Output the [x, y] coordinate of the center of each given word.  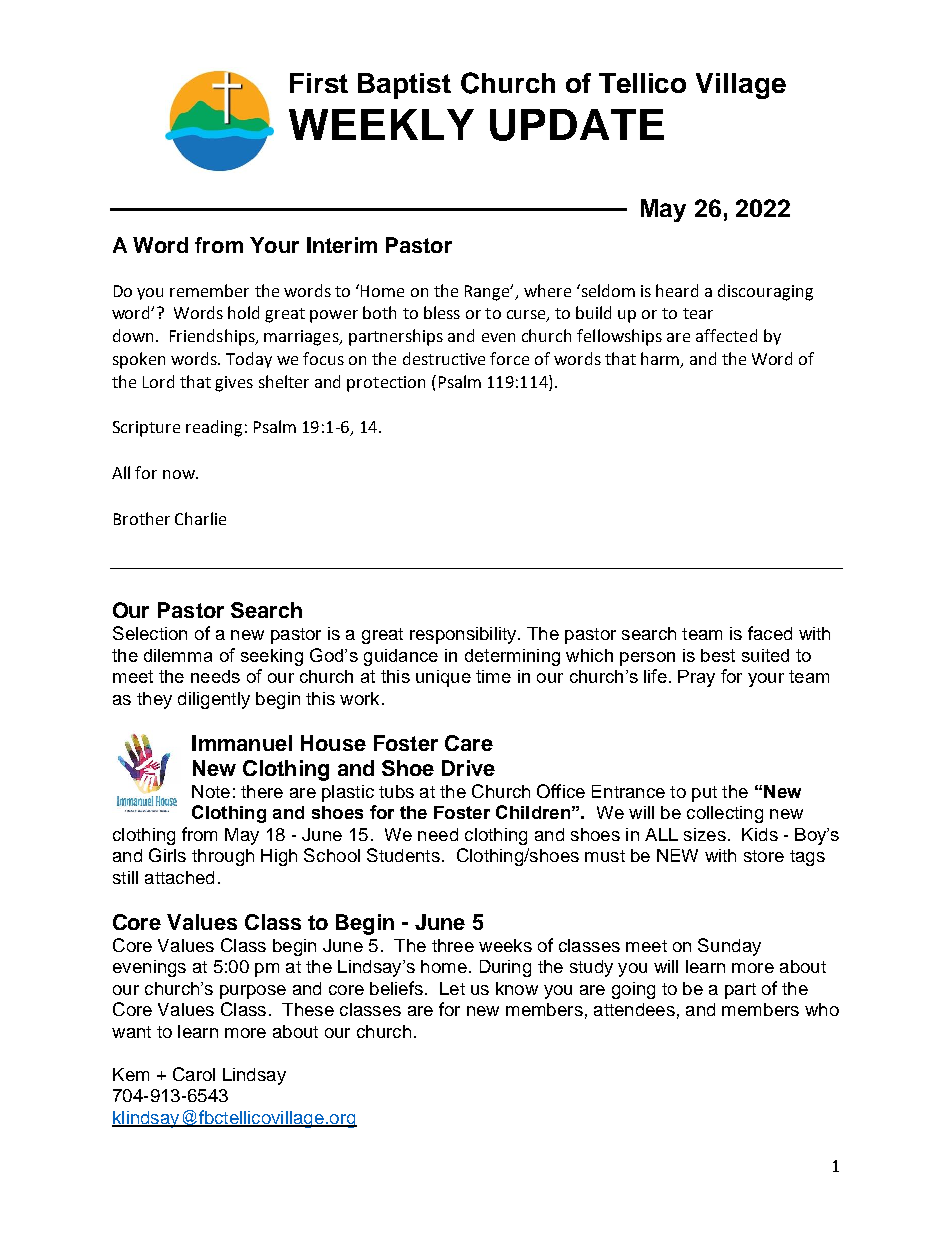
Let [452, 988]
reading [214, 428]
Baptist [404, 86]
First [319, 83]
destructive [444, 358]
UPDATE [577, 125]
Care [469, 743]
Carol [194, 1074]
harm [661, 360]
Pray [696, 678]
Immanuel [242, 743]
